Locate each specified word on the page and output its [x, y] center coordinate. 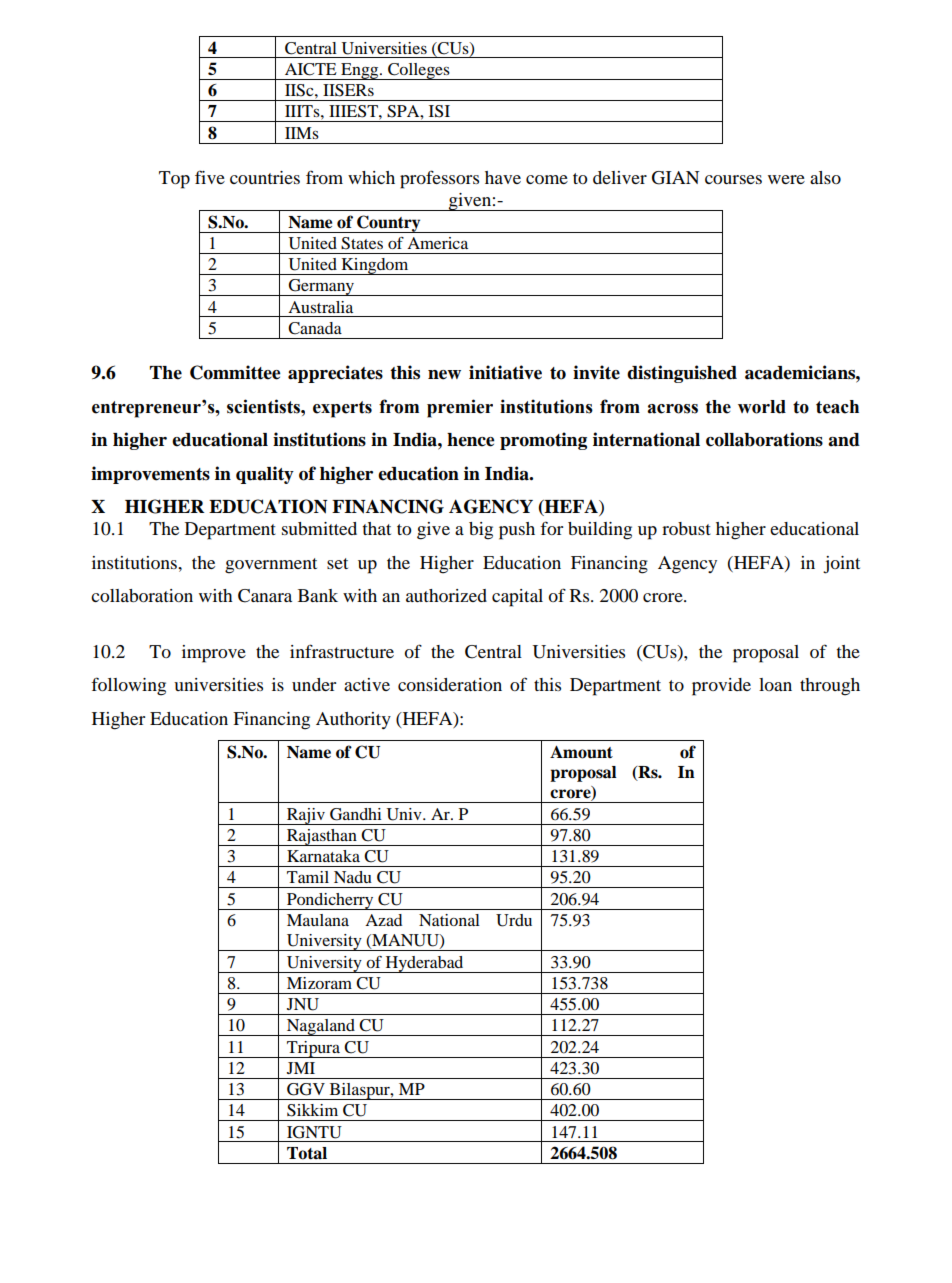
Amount [581, 752]
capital [517, 598]
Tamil [308, 877]
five [210, 177]
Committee [235, 372]
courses [733, 179]
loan [775, 684]
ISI [439, 111]
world [762, 407]
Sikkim [312, 1110]
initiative [505, 372]
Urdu [514, 920]
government [271, 566]
